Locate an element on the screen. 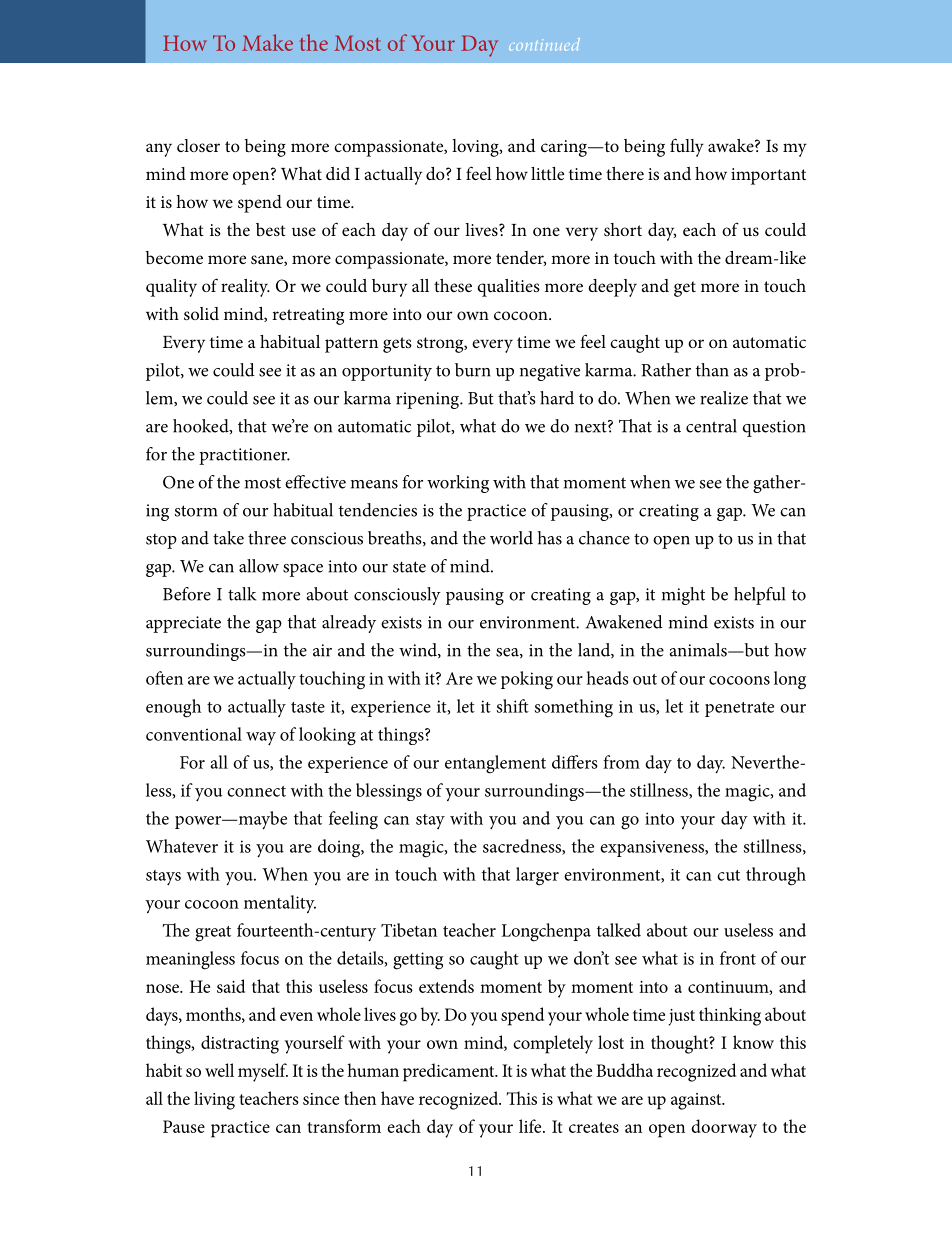 The width and height of the screenshot is (952, 1233). might is located at coordinates (683, 596).
